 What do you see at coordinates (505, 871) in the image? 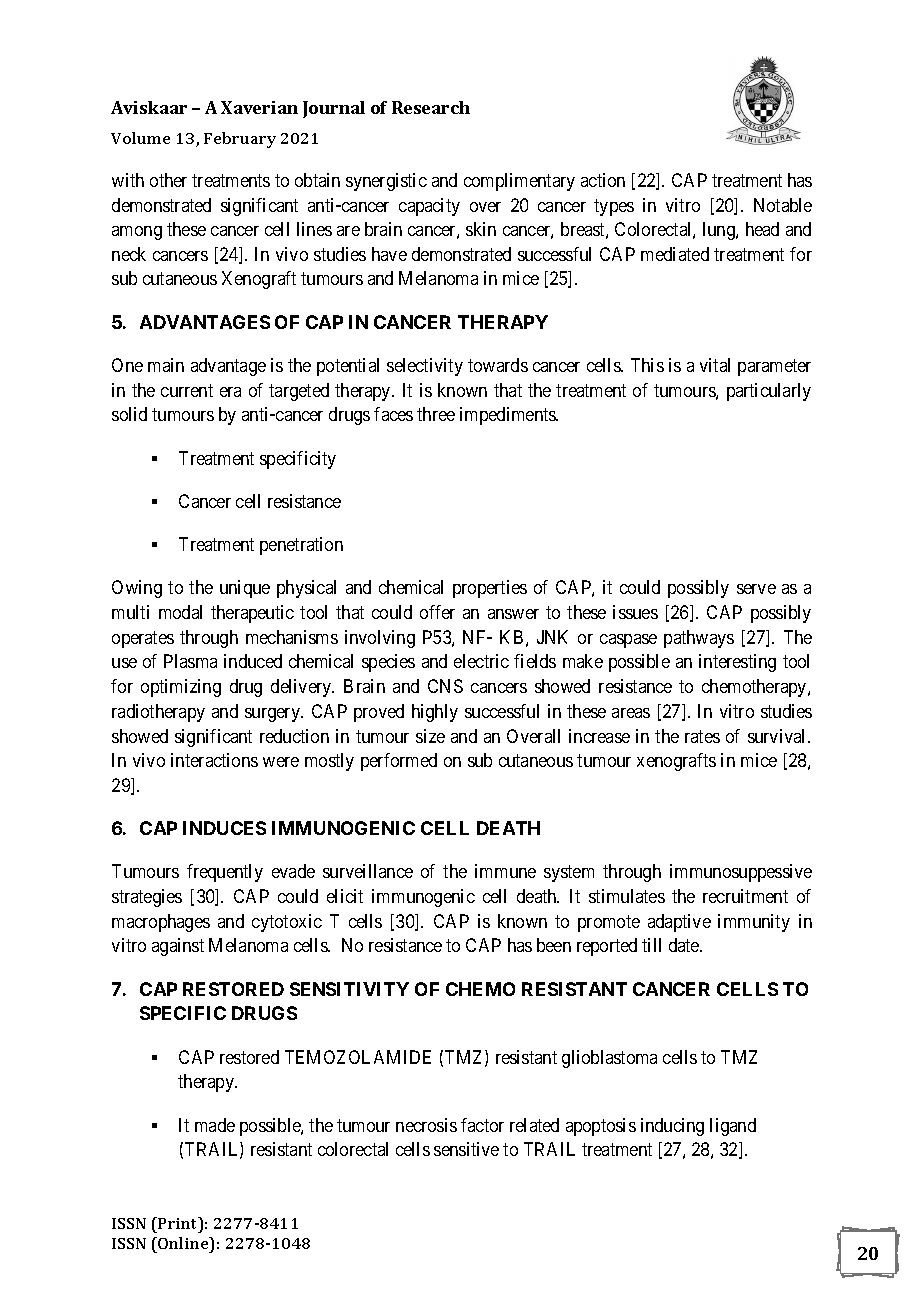
I see `immune` at bounding box center [505, 871].
